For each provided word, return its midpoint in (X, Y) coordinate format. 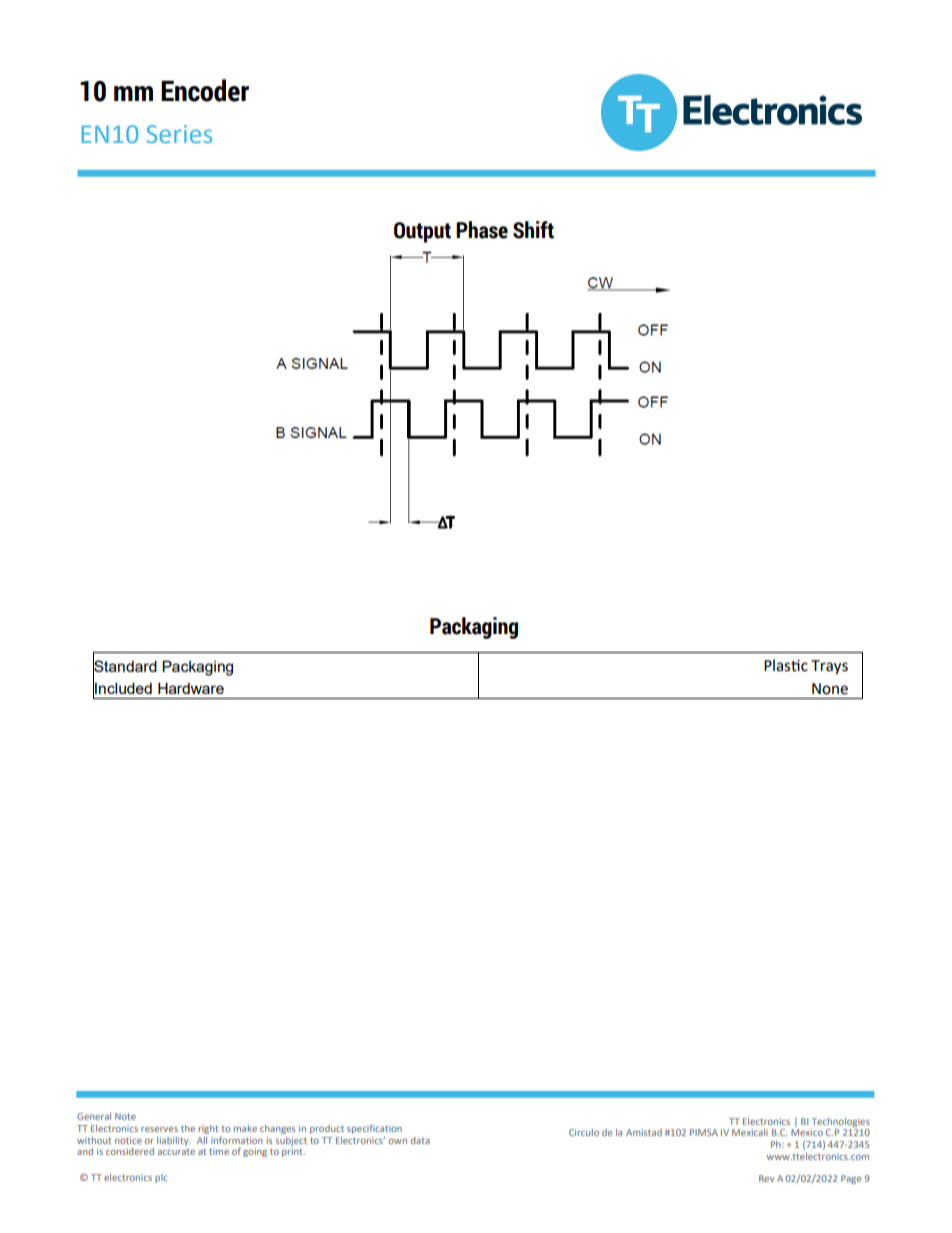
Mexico (807, 1132)
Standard (125, 666)
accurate (176, 1152)
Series (179, 134)
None (830, 689)
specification (374, 1129)
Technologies (841, 1122)
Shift (533, 230)
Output (422, 232)
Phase (482, 230)
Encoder (205, 90)
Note (125, 1116)
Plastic (786, 665)
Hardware (191, 688)
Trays (829, 667)
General (94, 1116)
